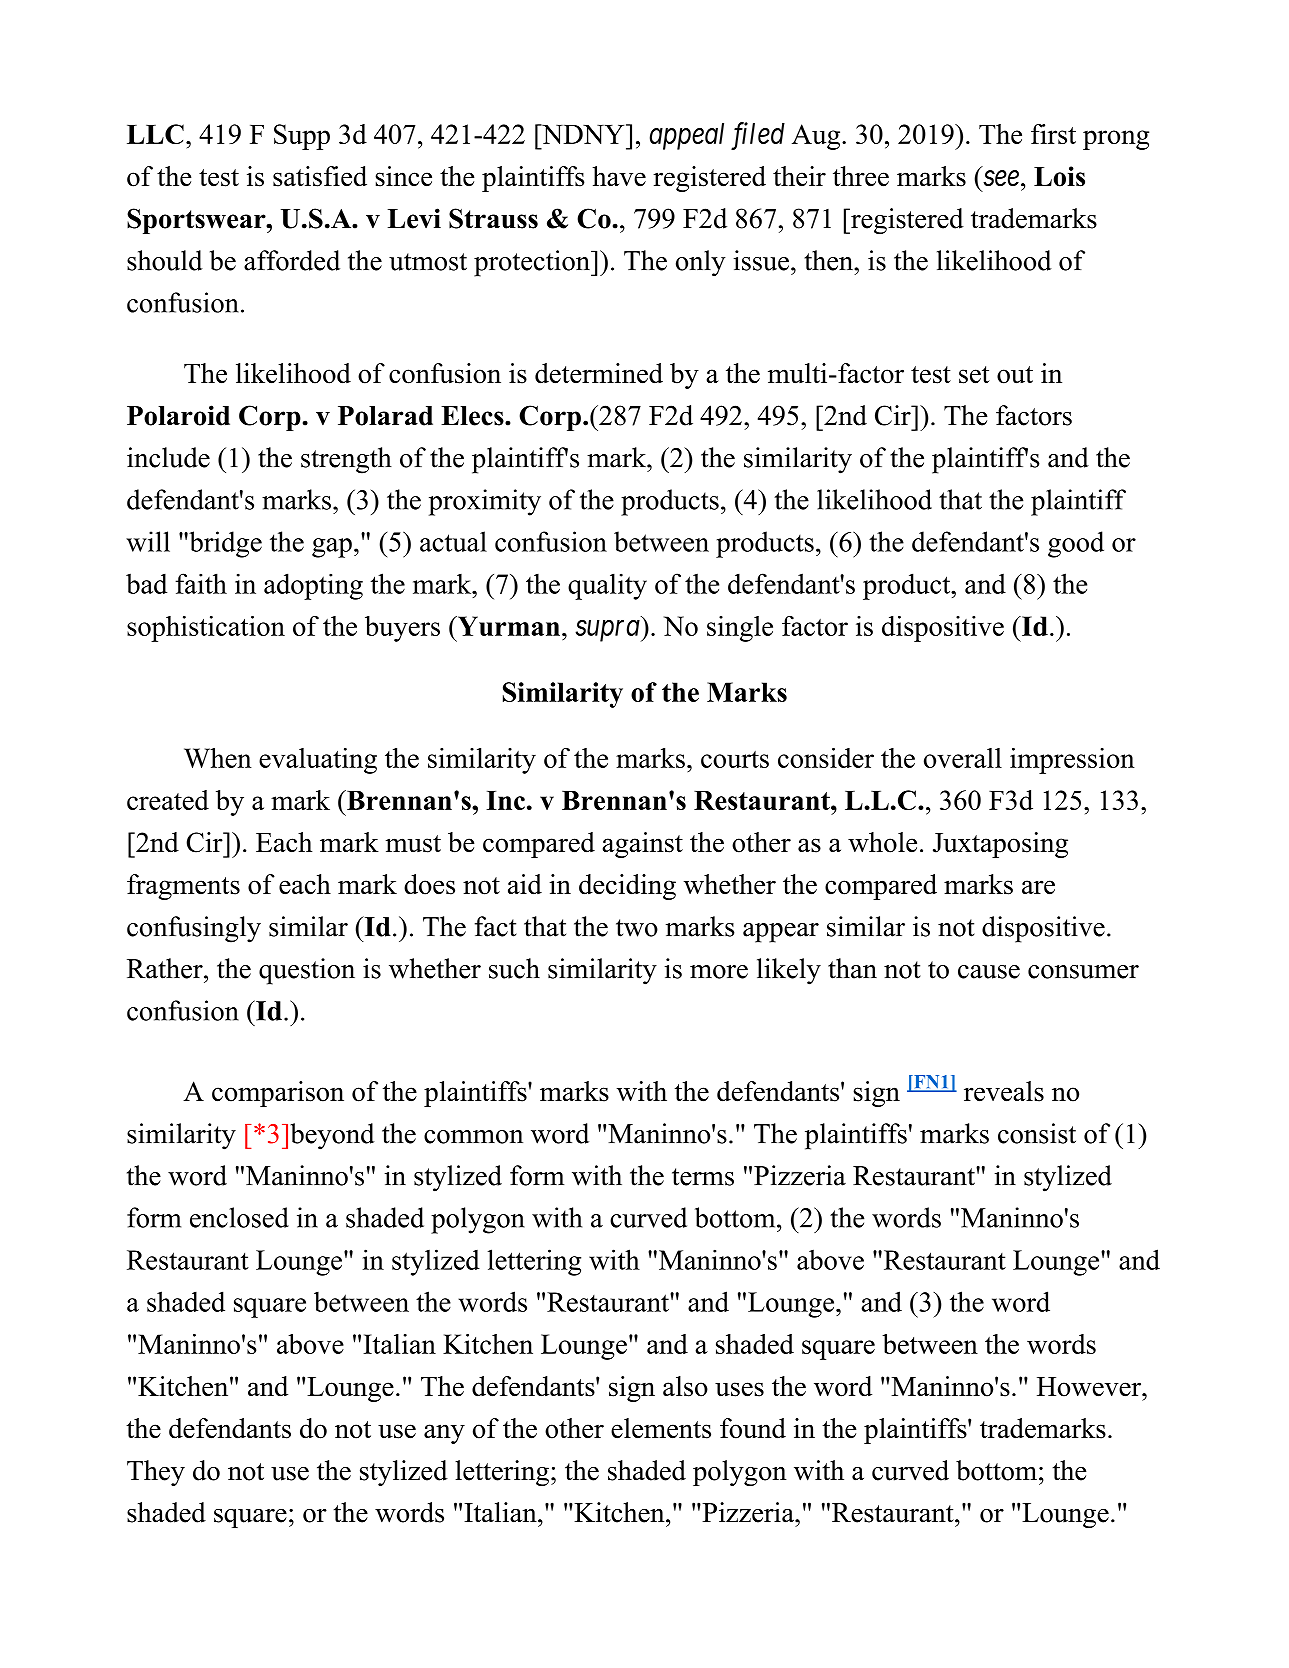 This screenshot has width=1289, height=1668. What do you see at coordinates (320, 176) in the screenshot?
I see `satisfied` at bounding box center [320, 176].
